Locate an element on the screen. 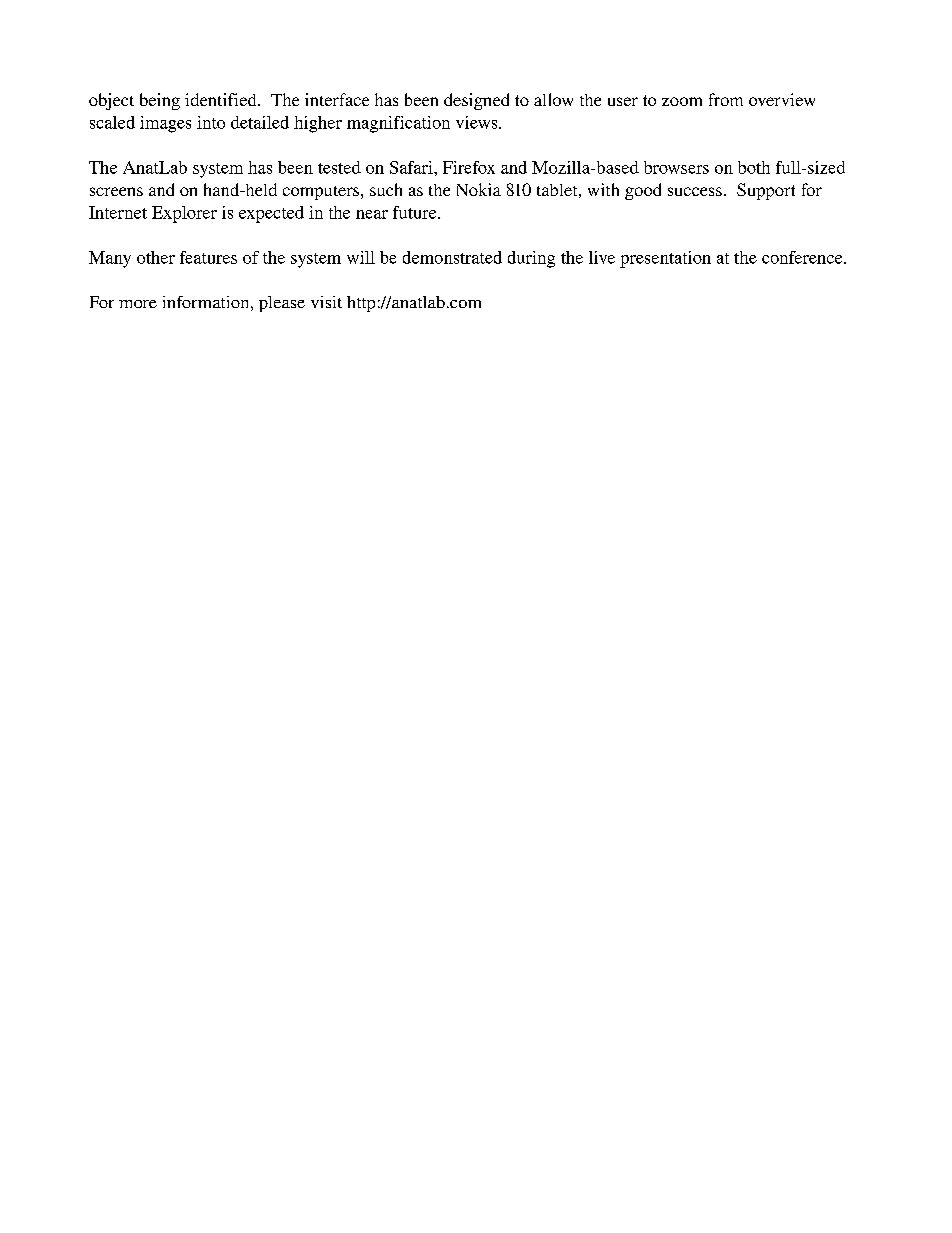 The image size is (952, 1233). more is located at coordinates (138, 304).
